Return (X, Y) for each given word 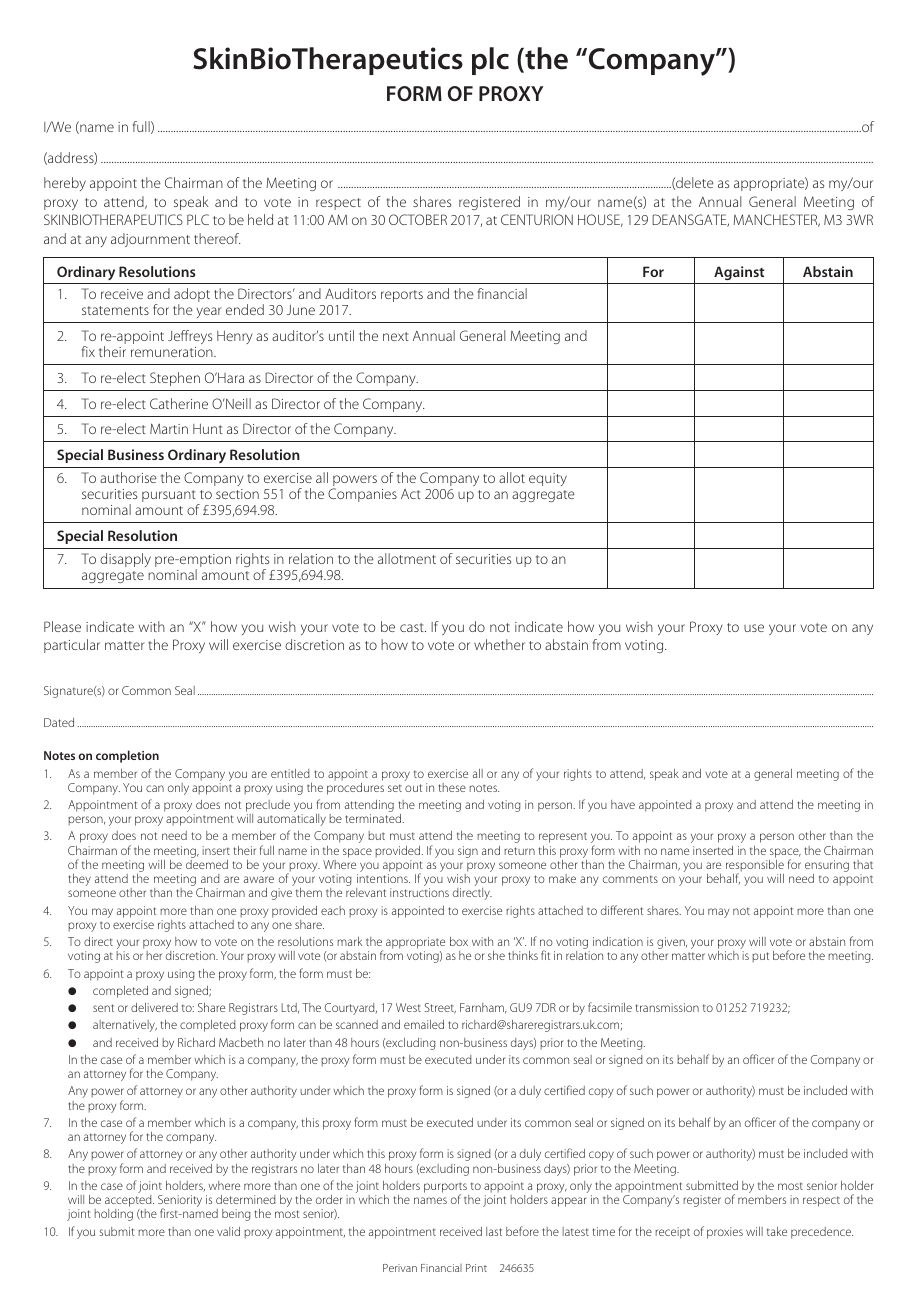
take (777, 1231)
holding (114, 1215)
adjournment (150, 240)
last (494, 1231)
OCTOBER (418, 219)
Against (739, 273)
